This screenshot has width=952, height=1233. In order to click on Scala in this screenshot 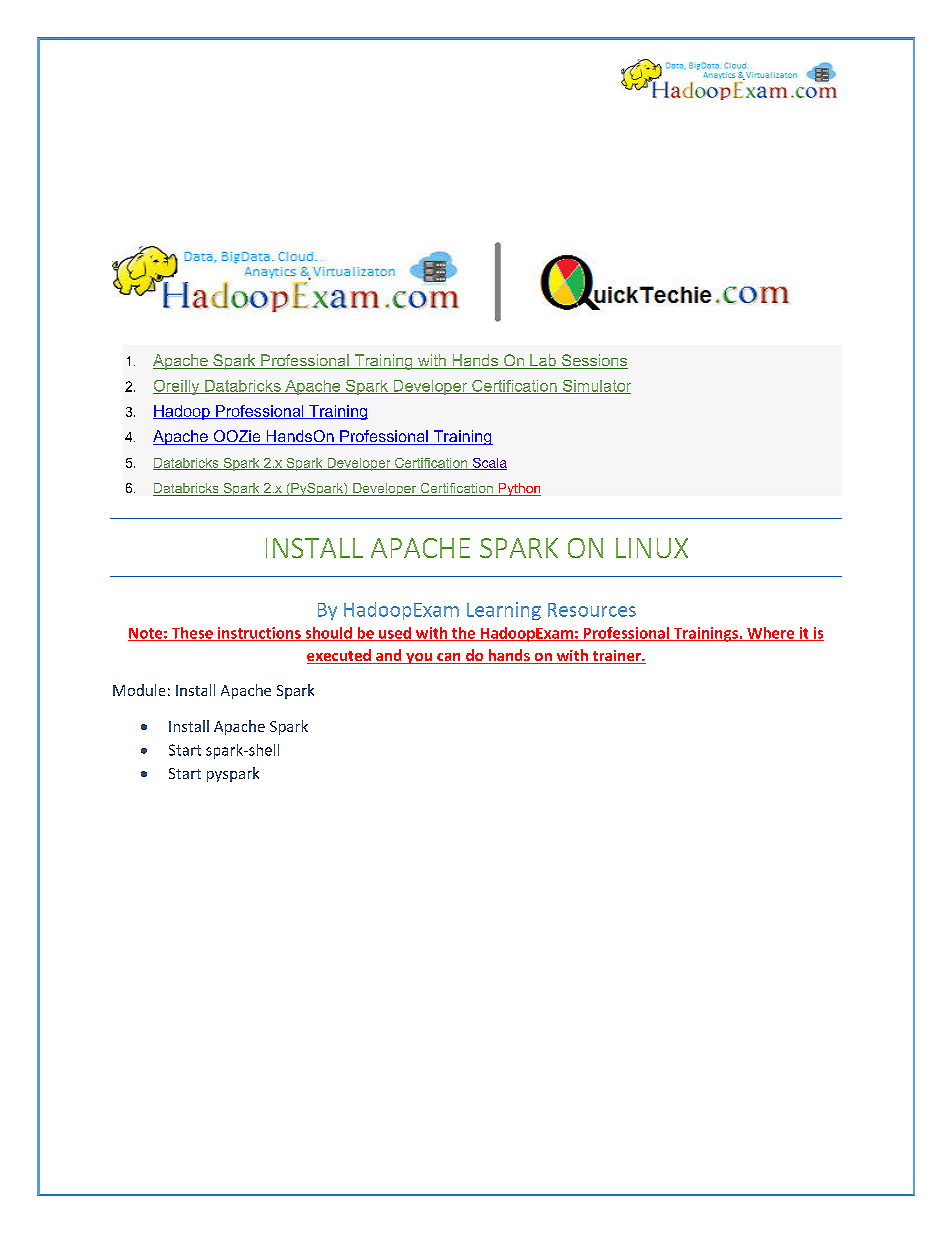, I will do `click(488, 464)`.
